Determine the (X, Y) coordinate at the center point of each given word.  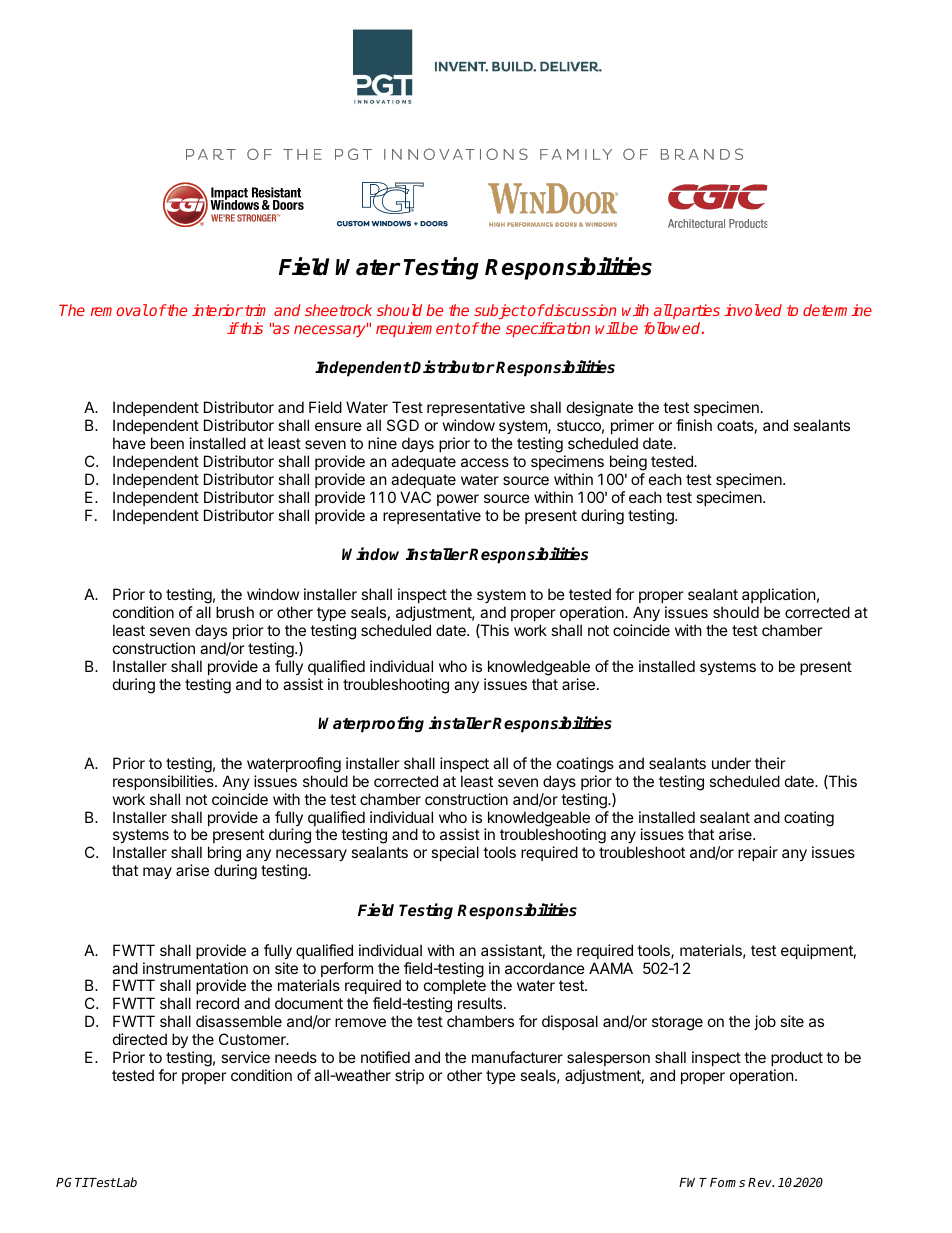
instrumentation (195, 968)
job (765, 1022)
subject (500, 311)
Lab (126, 1182)
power (458, 500)
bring (224, 855)
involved (753, 310)
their (770, 763)
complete (455, 988)
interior (217, 310)
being (628, 463)
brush (235, 612)
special (455, 853)
